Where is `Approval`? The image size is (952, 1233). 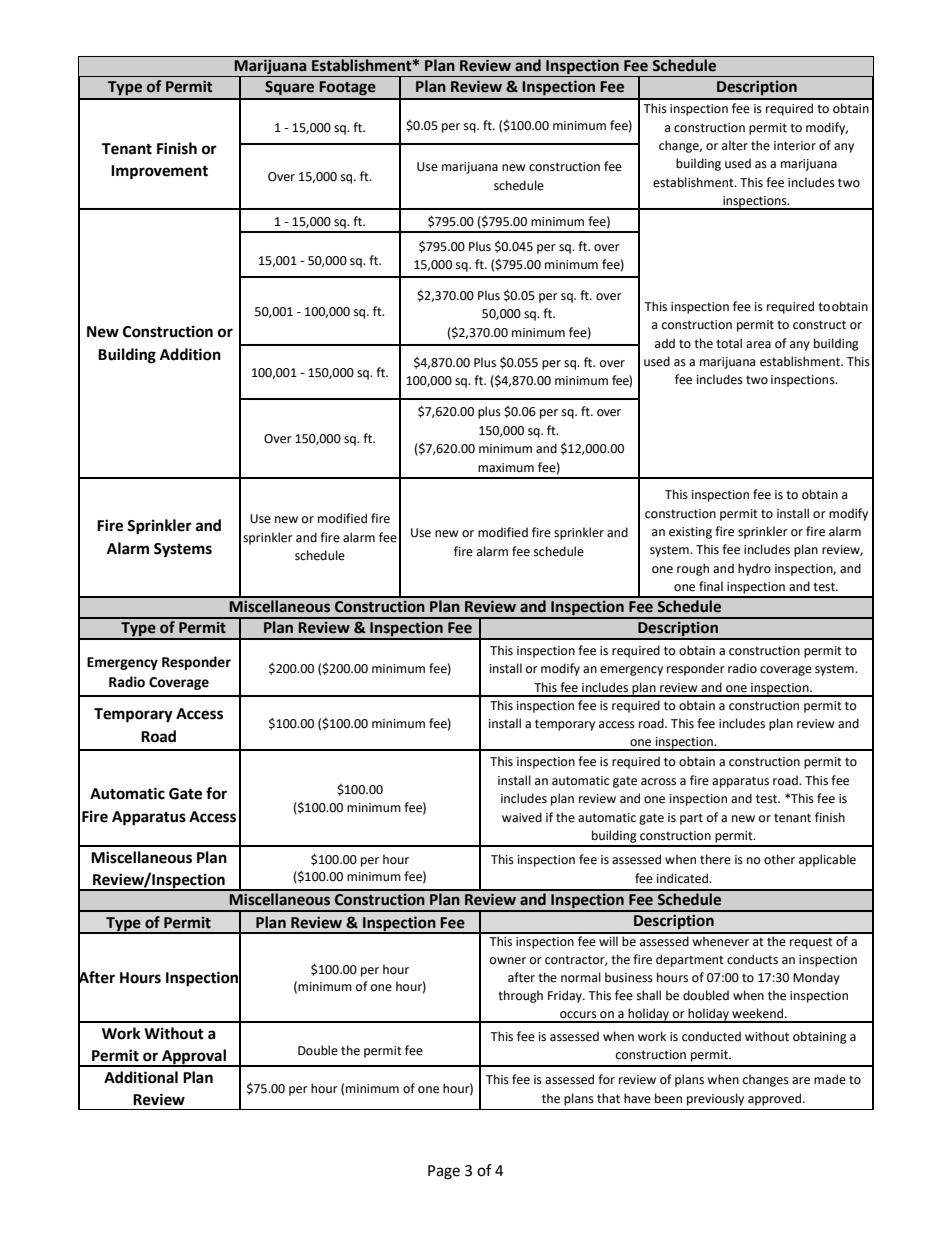
Approval is located at coordinates (194, 1057).
